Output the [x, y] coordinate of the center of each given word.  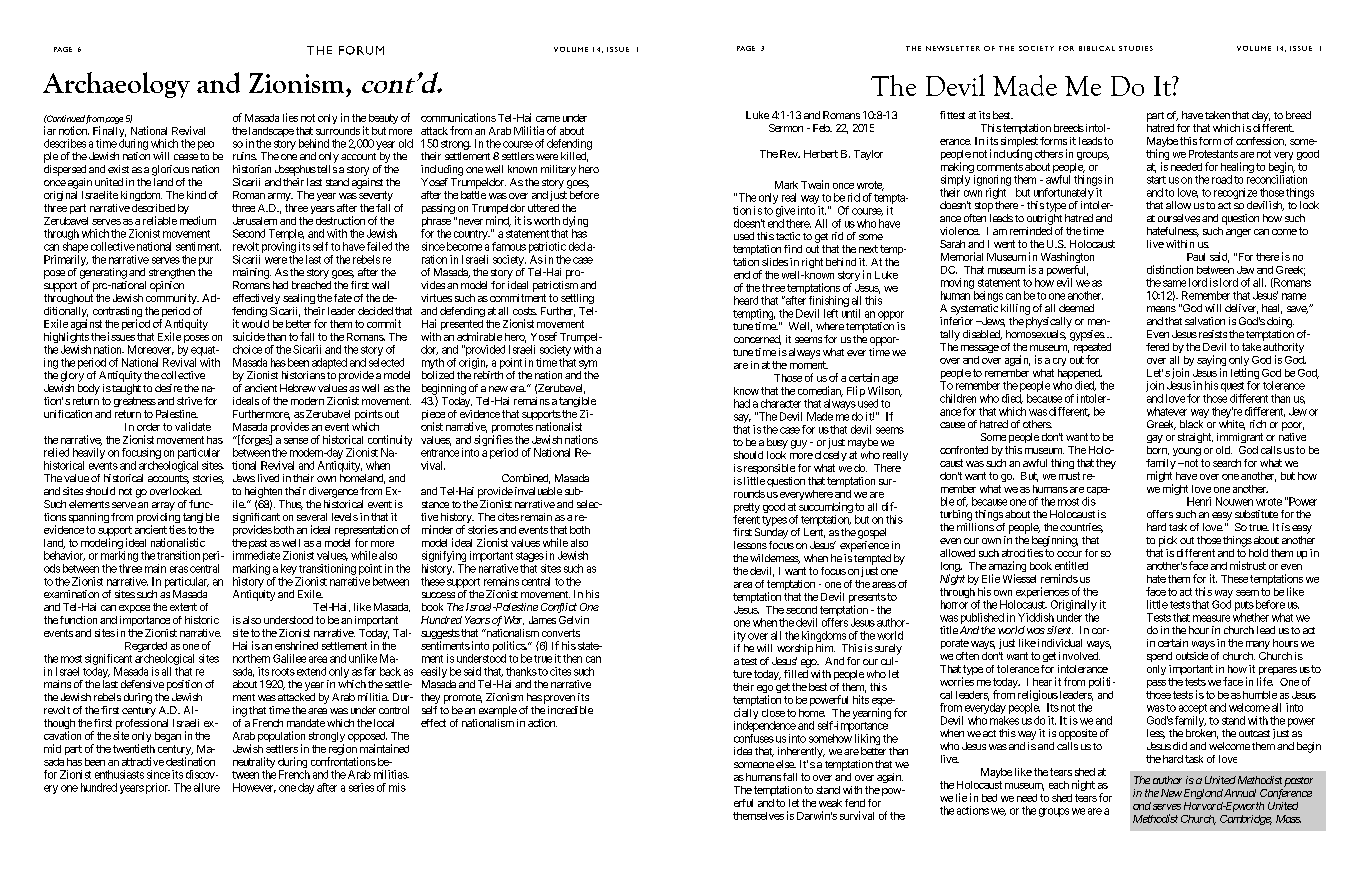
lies [290, 117]
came [548, 119]
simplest [1019, 143]
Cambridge [1246, 820]
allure [207, 787]
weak [830, 803]
